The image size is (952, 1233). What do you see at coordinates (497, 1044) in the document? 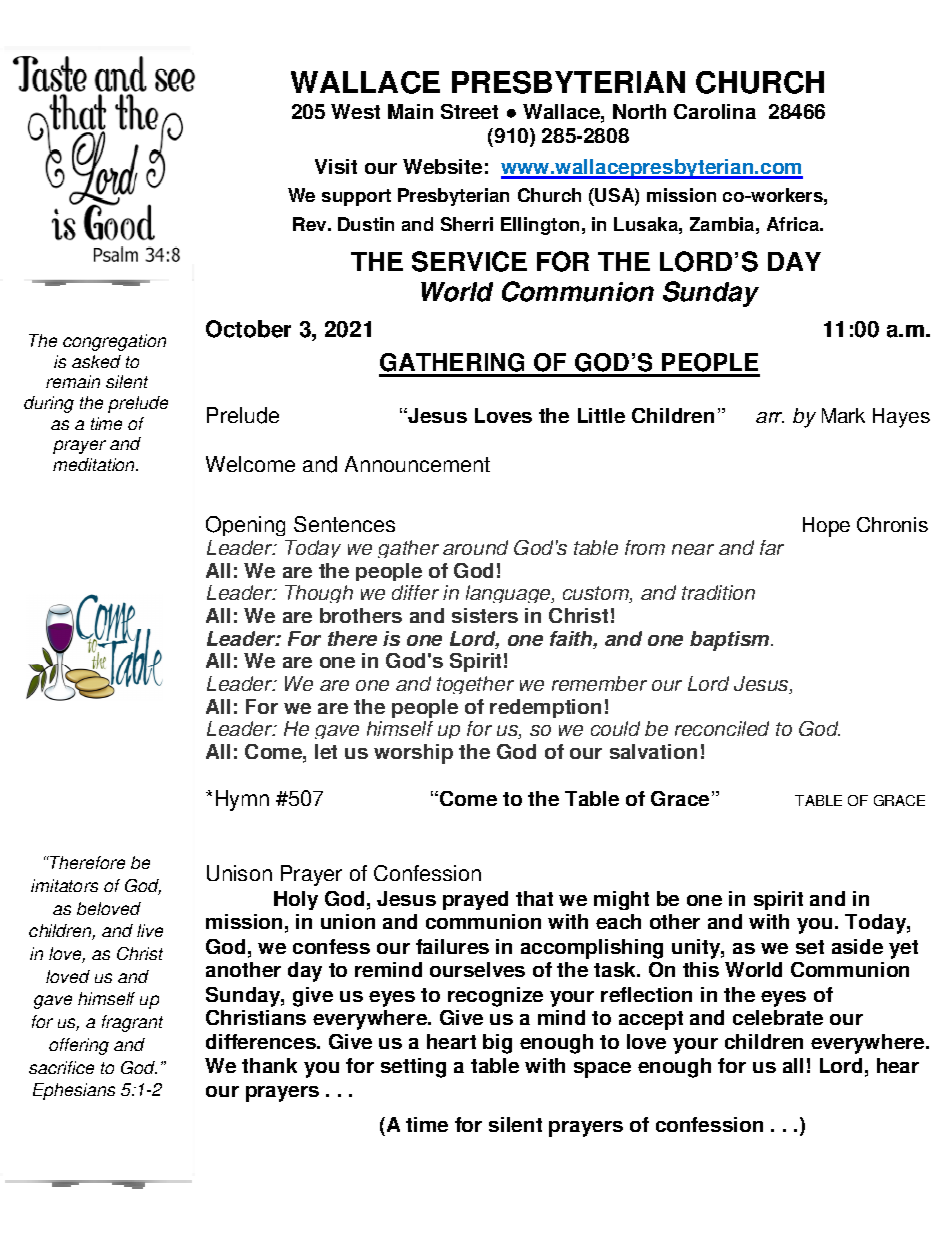
I see `big` at bounding box center [497, 1044].
